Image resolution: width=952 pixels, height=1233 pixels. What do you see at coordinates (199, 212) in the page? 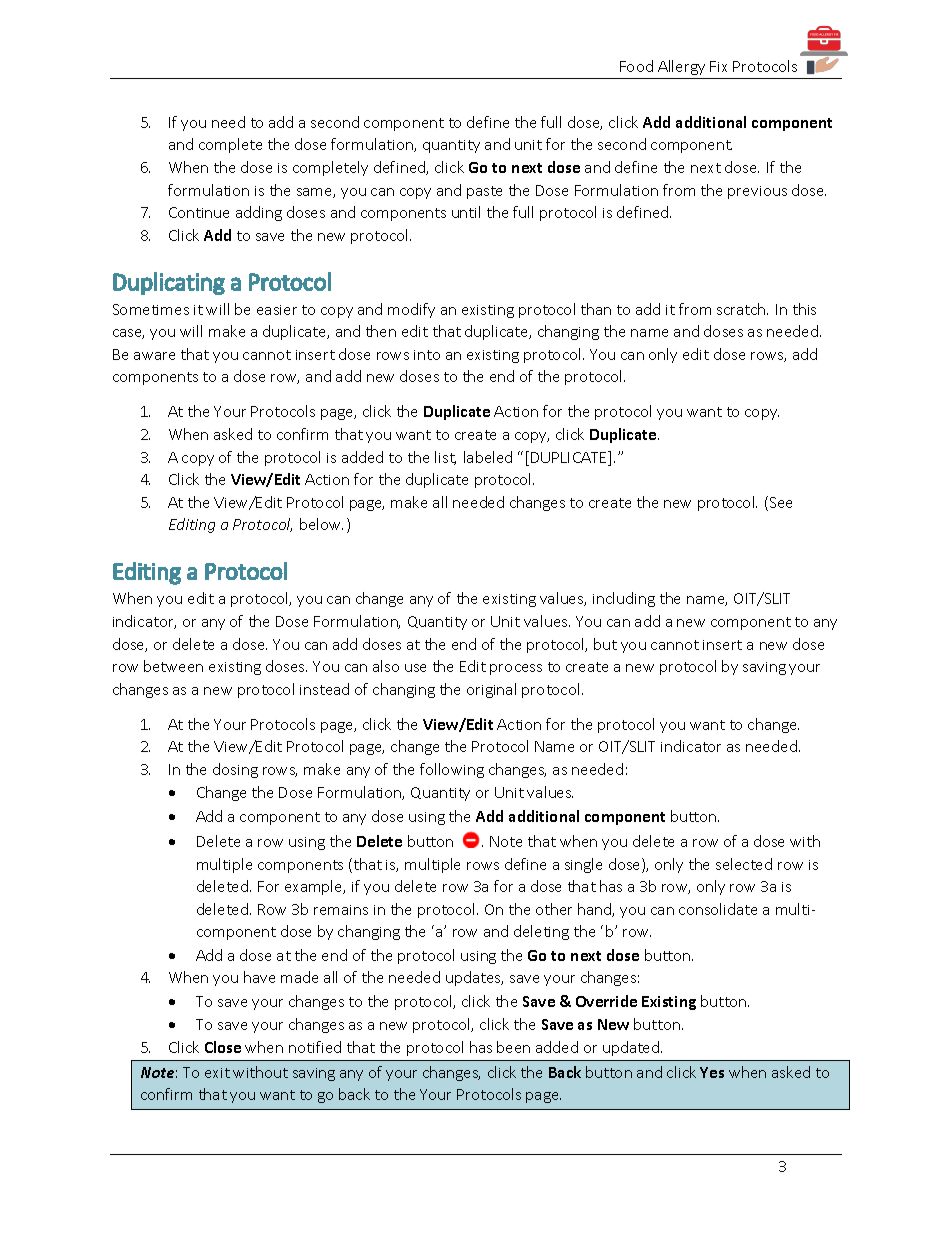
I see `Continue` at bounding box center [199, 212].
